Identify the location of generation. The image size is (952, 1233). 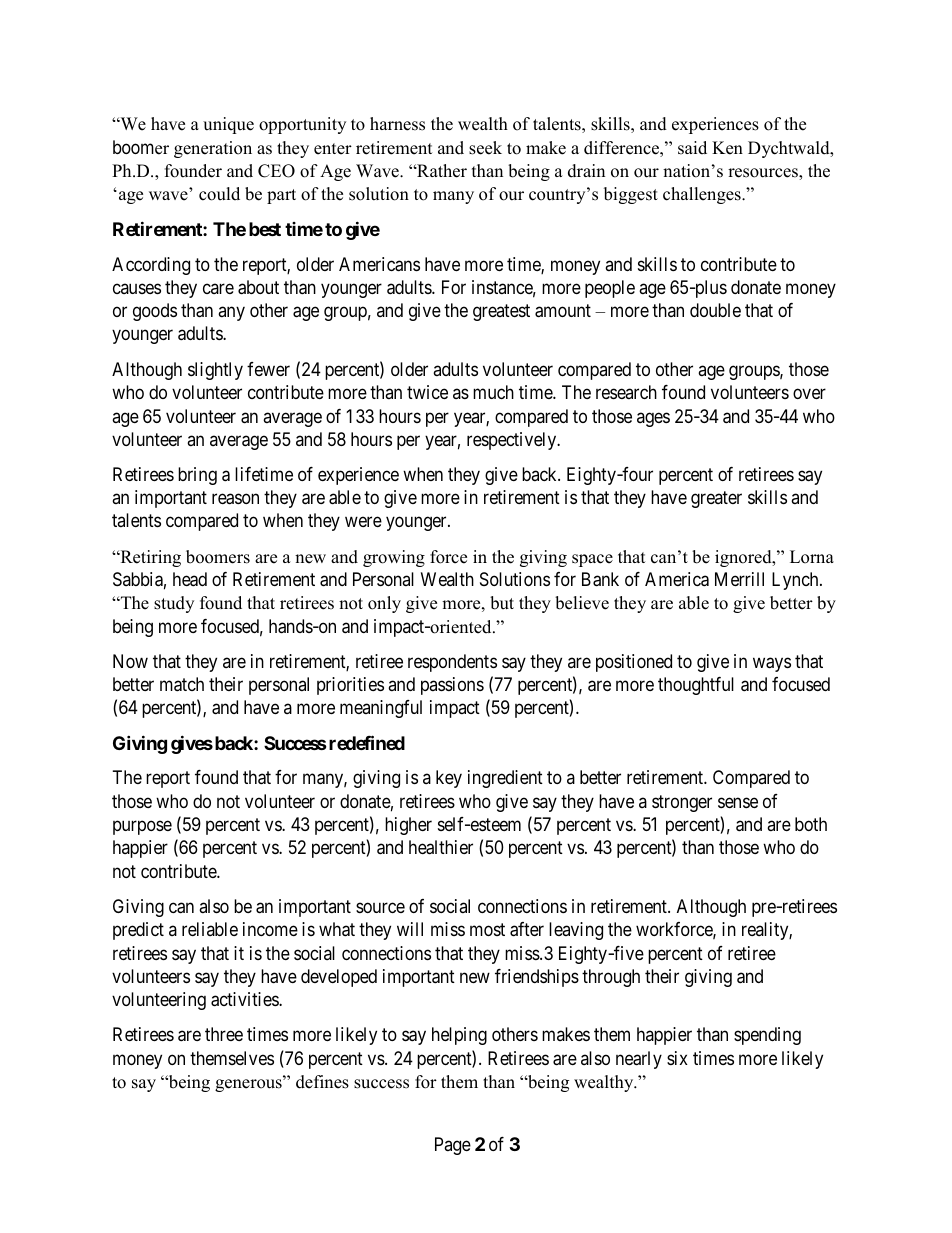
(213, 149).
